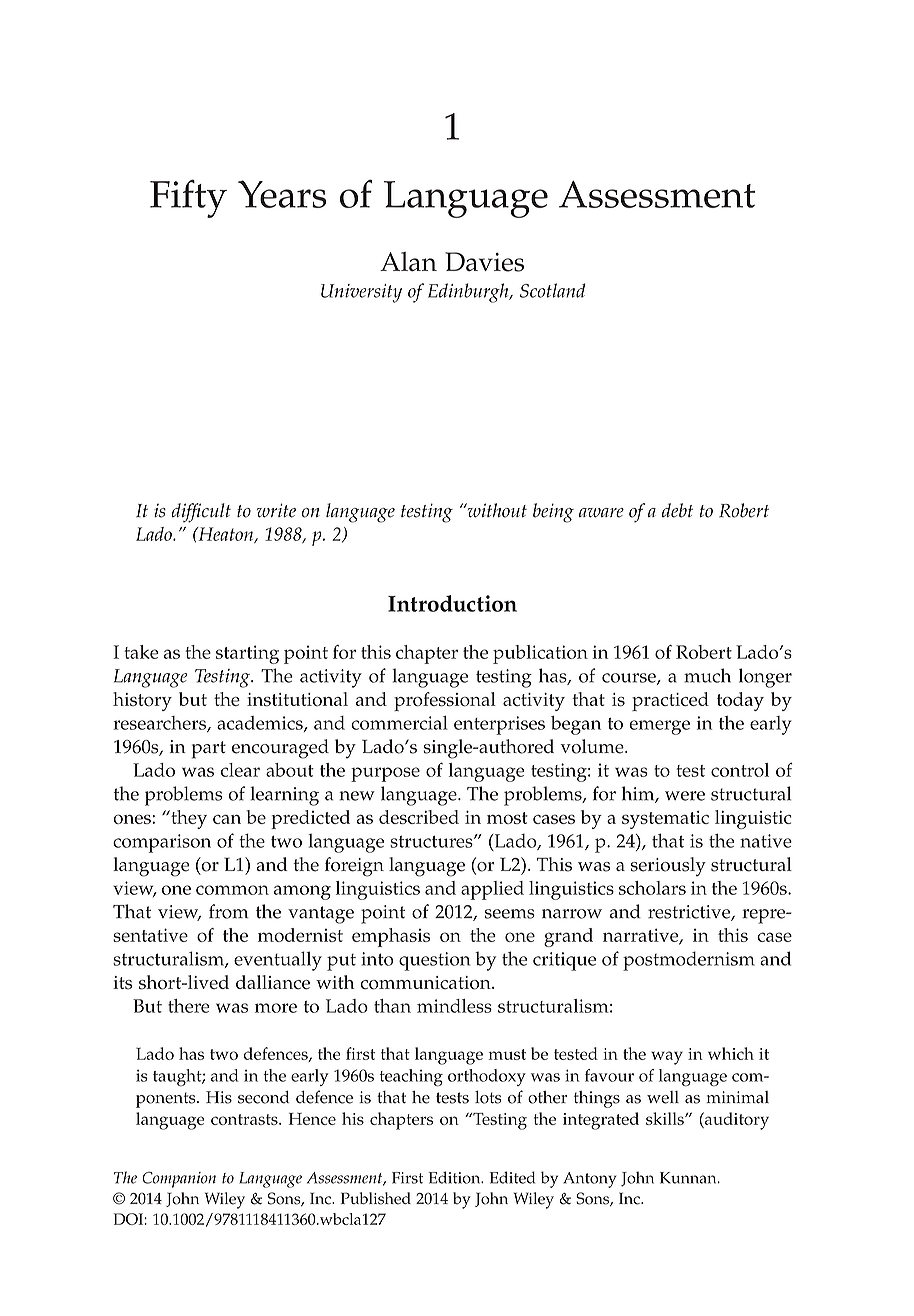  What do you see at coordinates (188, 198) in the screenshot?
I see `Fifty` at bounding box center [188, 198].
